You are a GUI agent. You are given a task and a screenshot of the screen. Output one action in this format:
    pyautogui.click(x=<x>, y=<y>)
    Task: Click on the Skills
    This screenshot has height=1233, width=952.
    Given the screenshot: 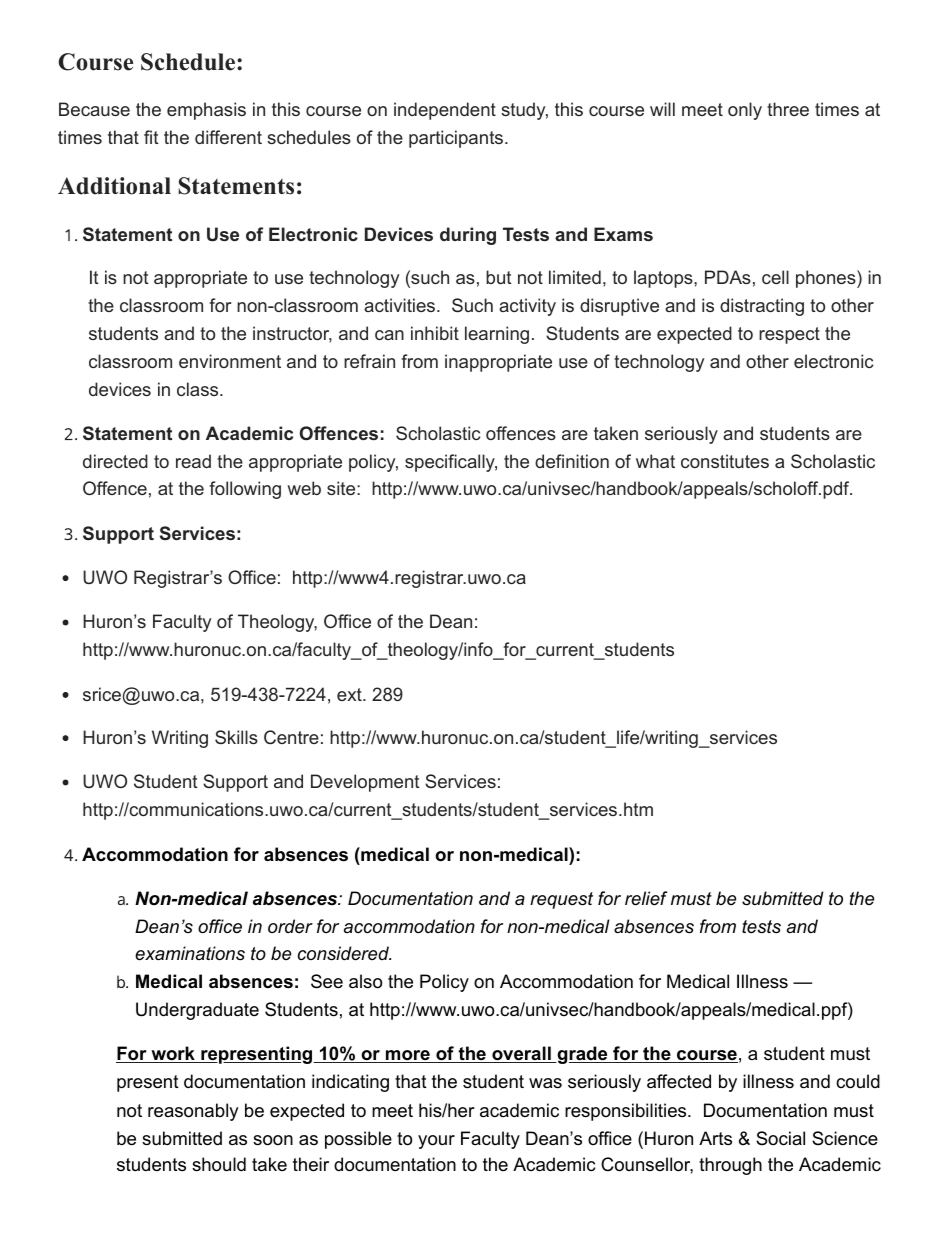 What is the action you would take?
    pyautogui.click(x=236, y=737)
